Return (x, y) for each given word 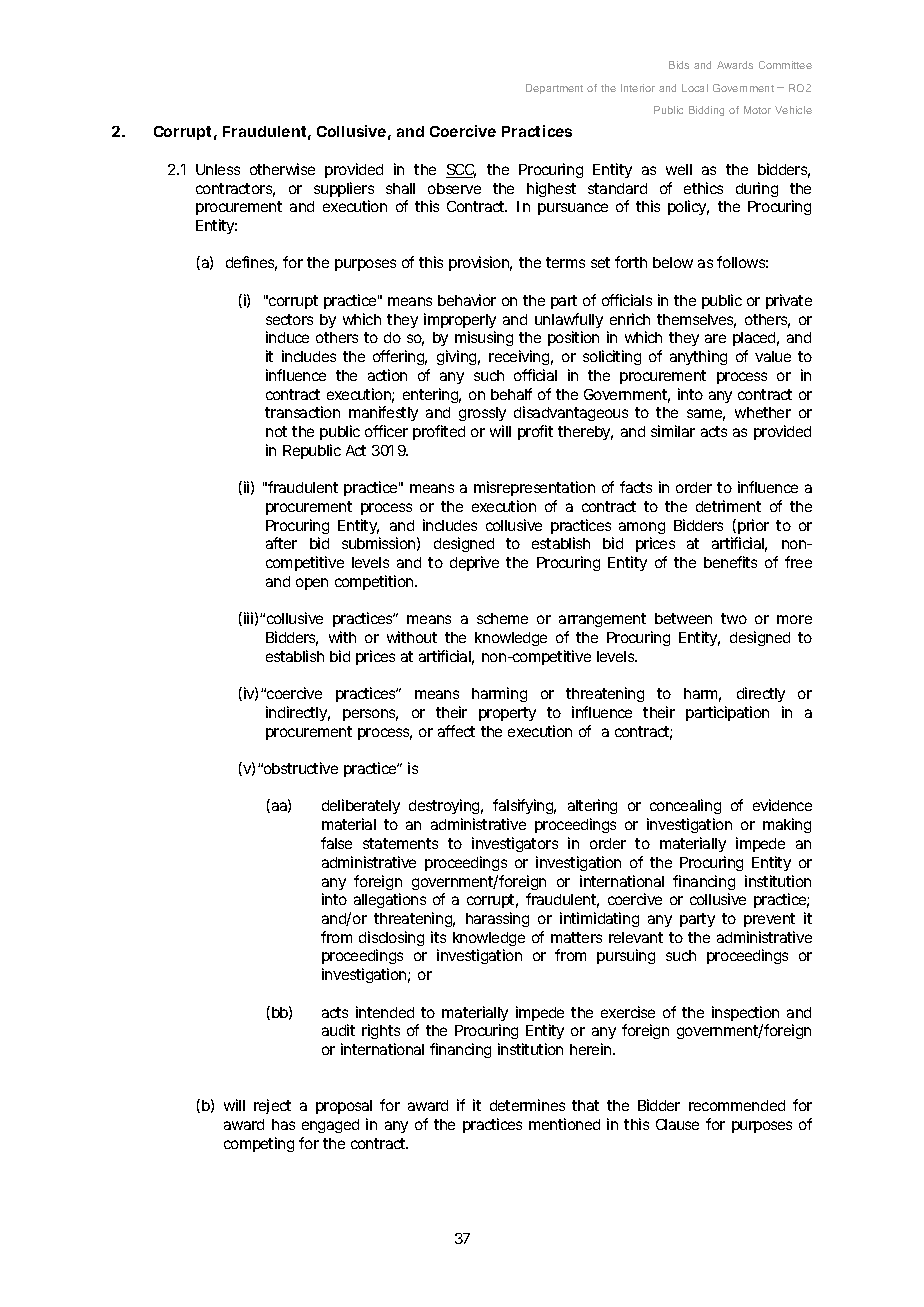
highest (551, 189)
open (312, 584)
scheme (502, 618)
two (734, 618)
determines (527, 1105)
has (283, 1124)
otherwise (282, 169)
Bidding (706, 111)
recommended (737, 1105)
